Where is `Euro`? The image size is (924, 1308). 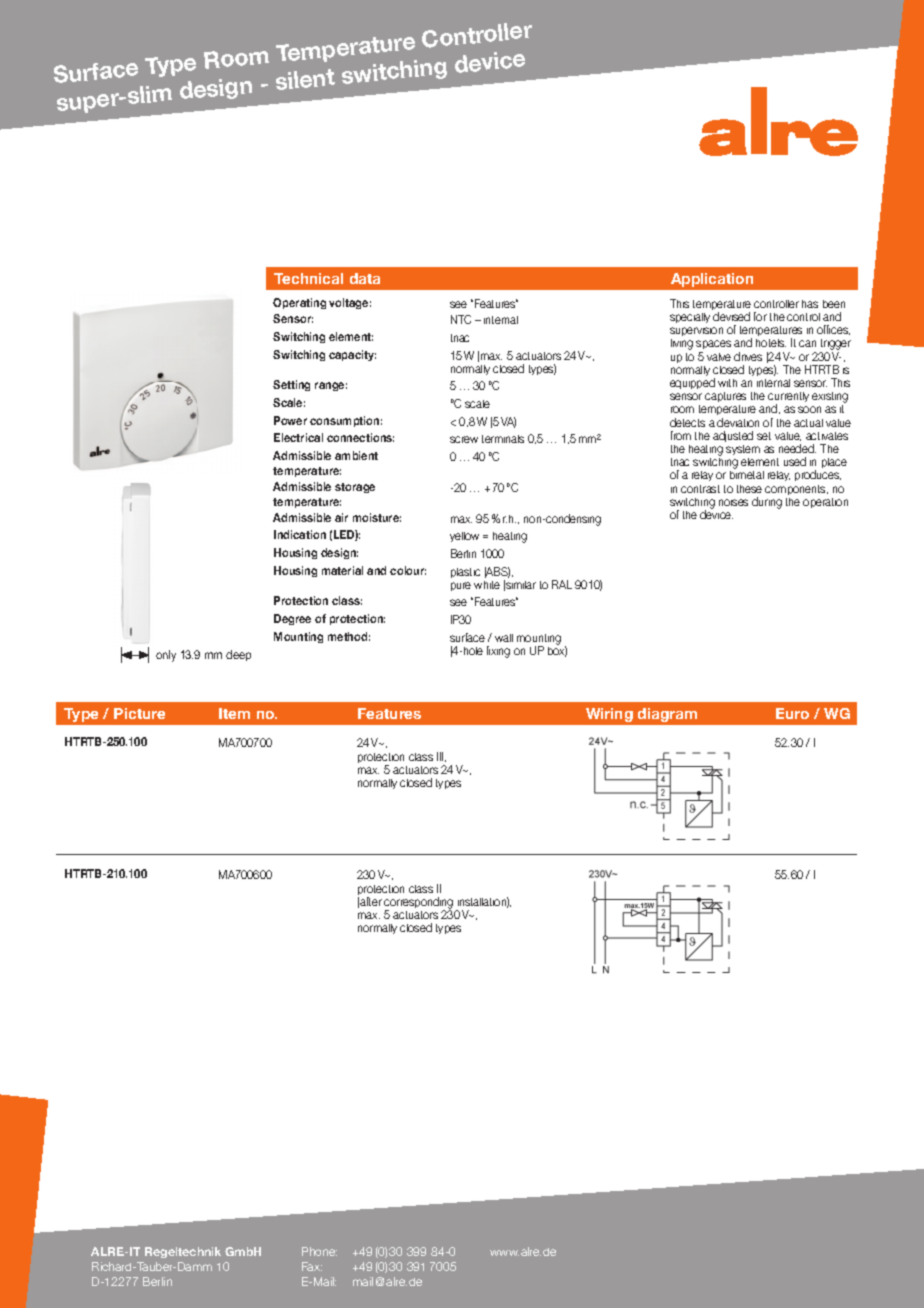 Euro is located at coordinates (792, 713).
